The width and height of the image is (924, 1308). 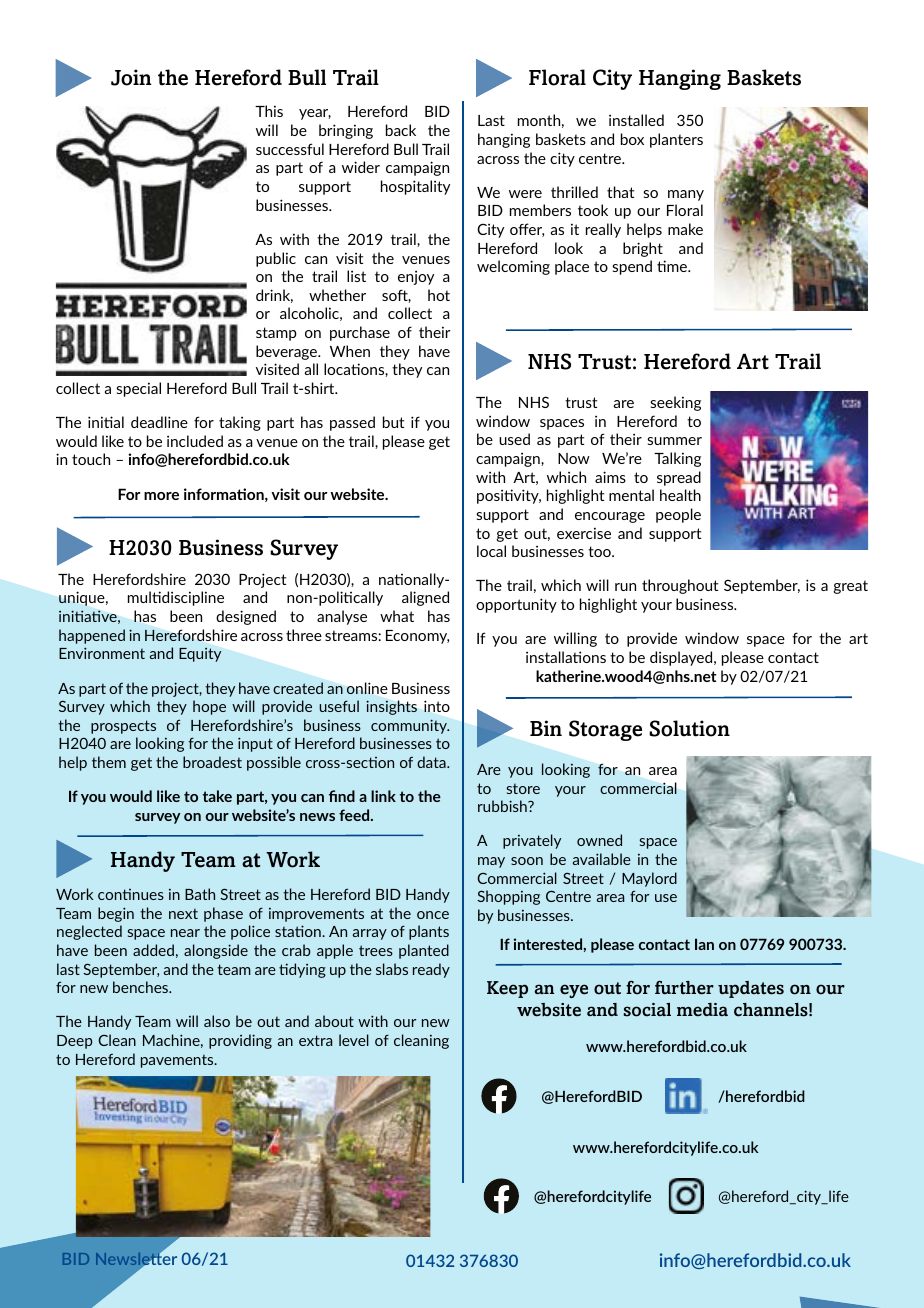 I want to click on into, so click(x=437, y=706).
